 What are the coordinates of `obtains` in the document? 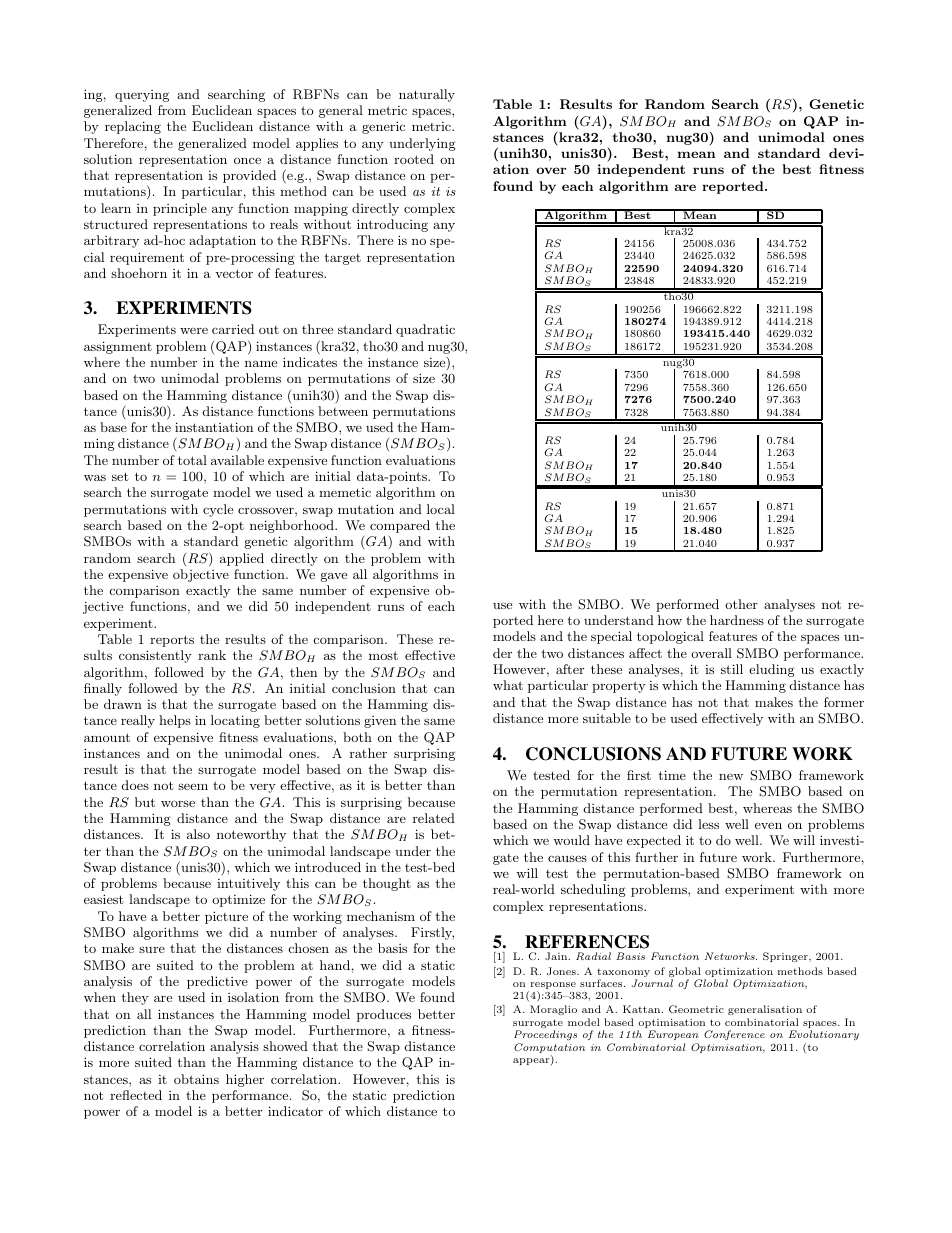 It's located at (196, 1079).
